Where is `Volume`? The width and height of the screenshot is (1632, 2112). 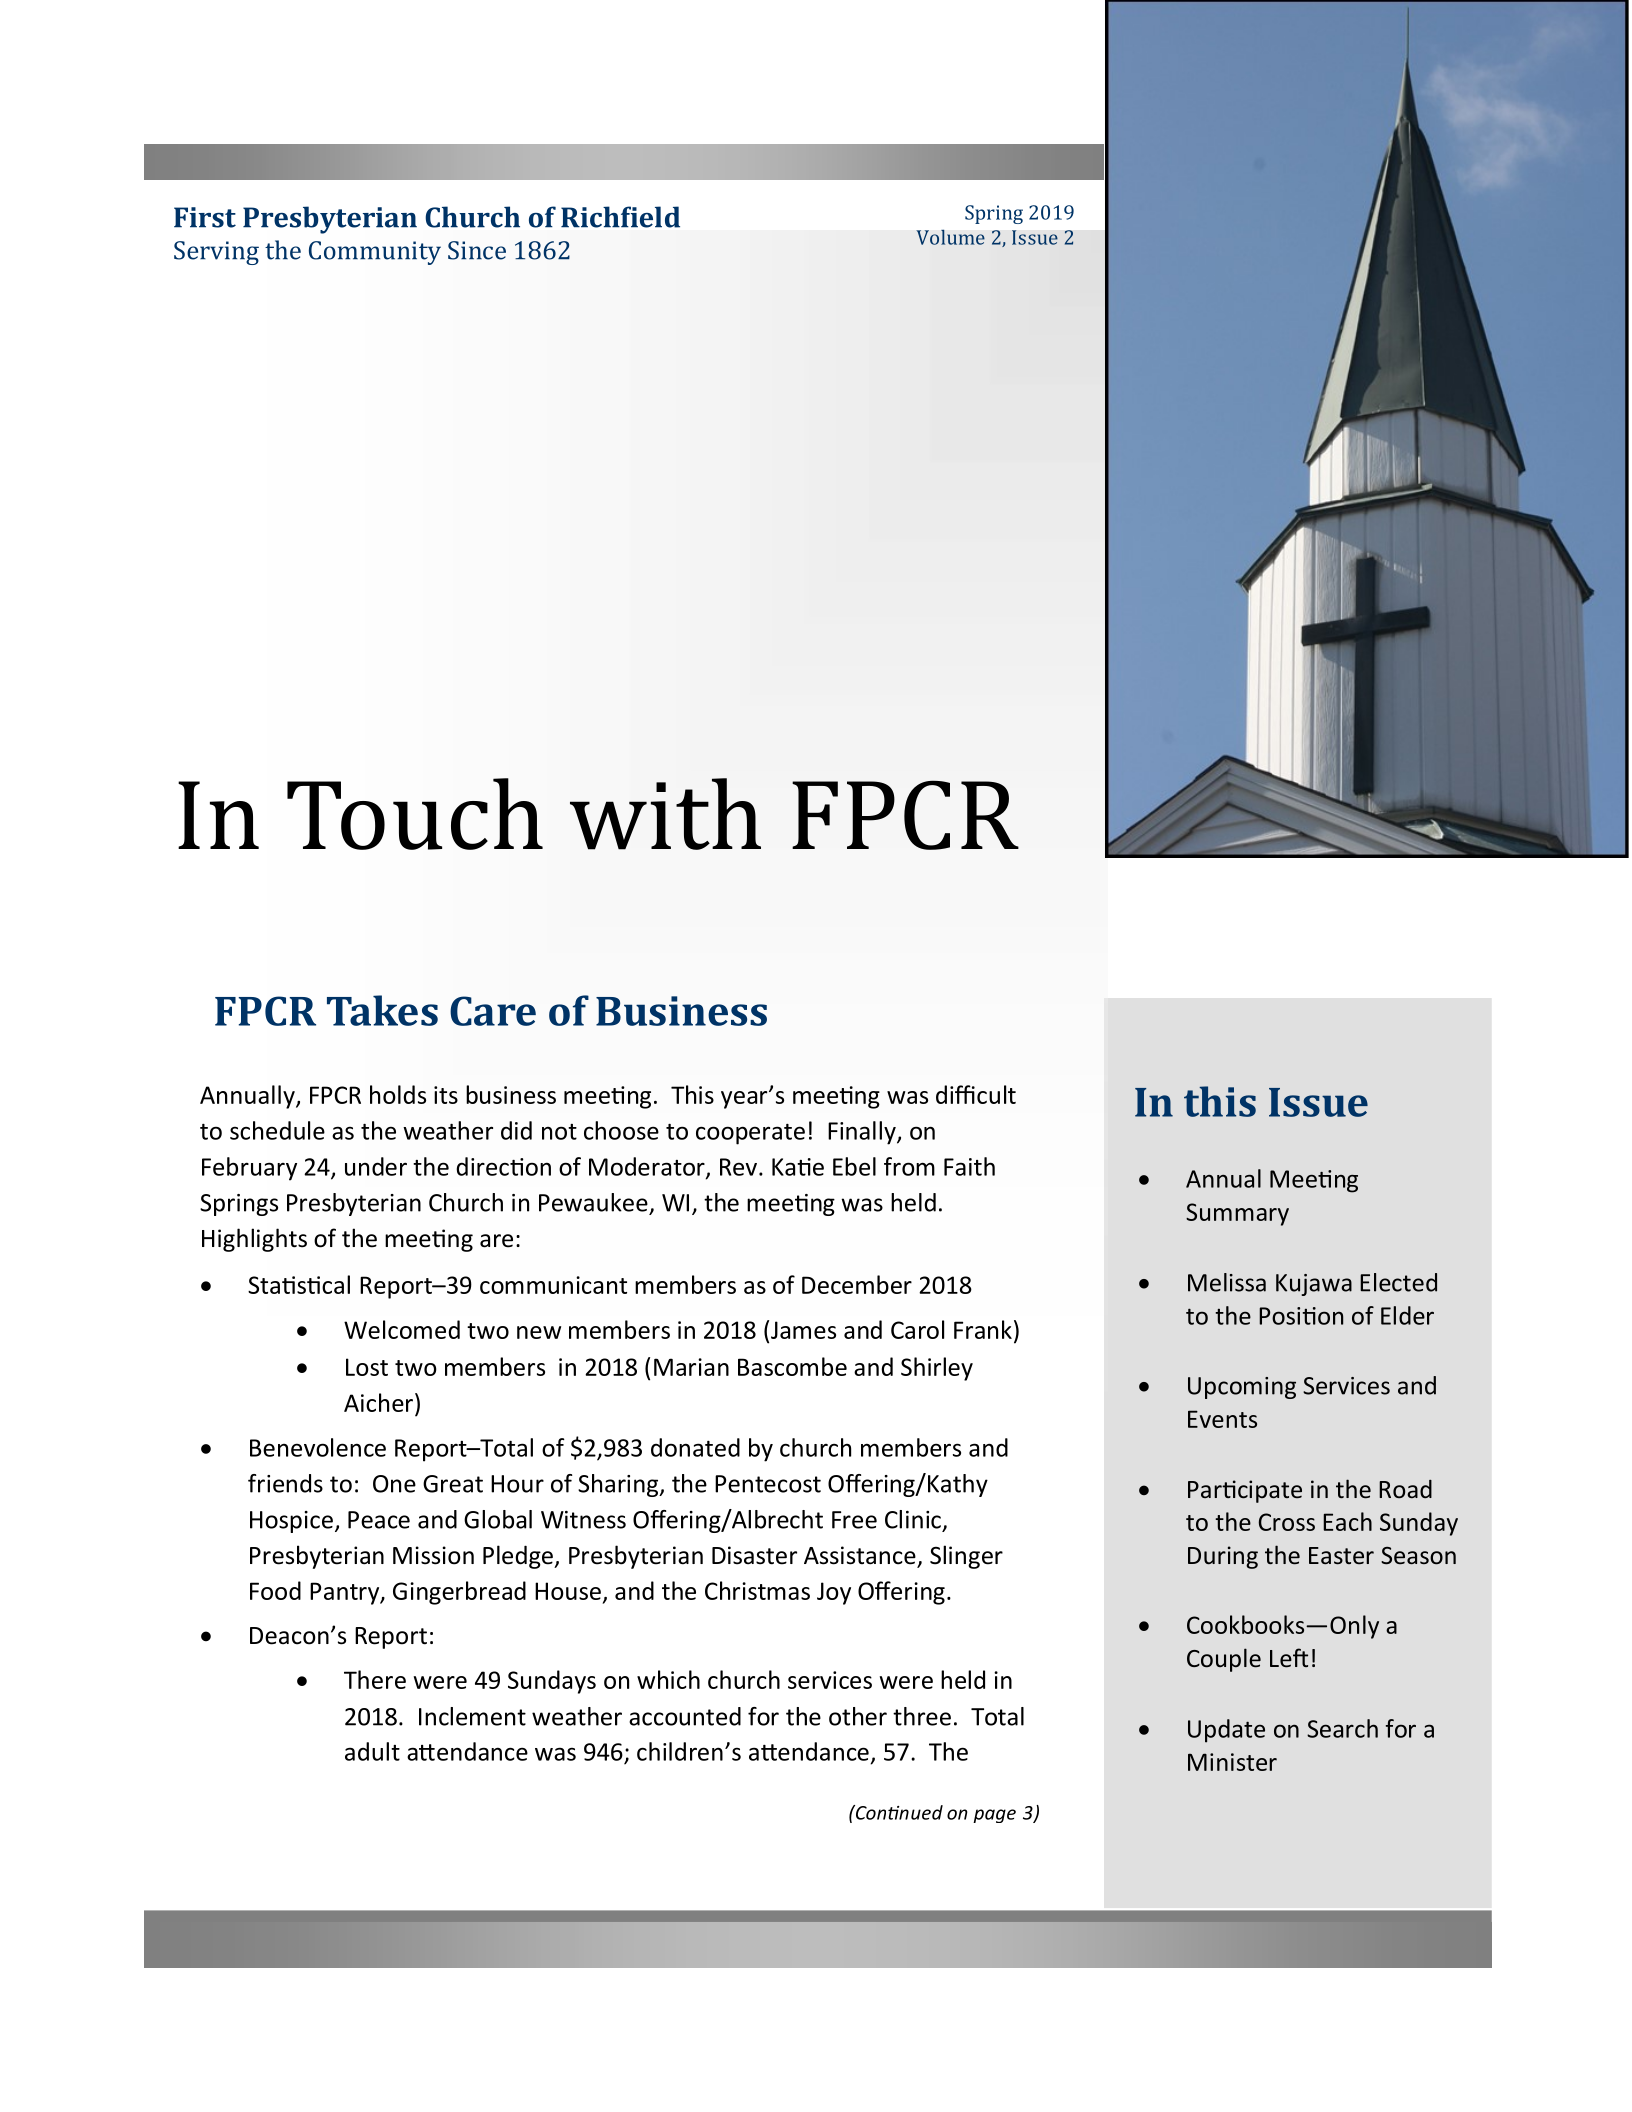
Volume is located at coordinates (950, 237).
